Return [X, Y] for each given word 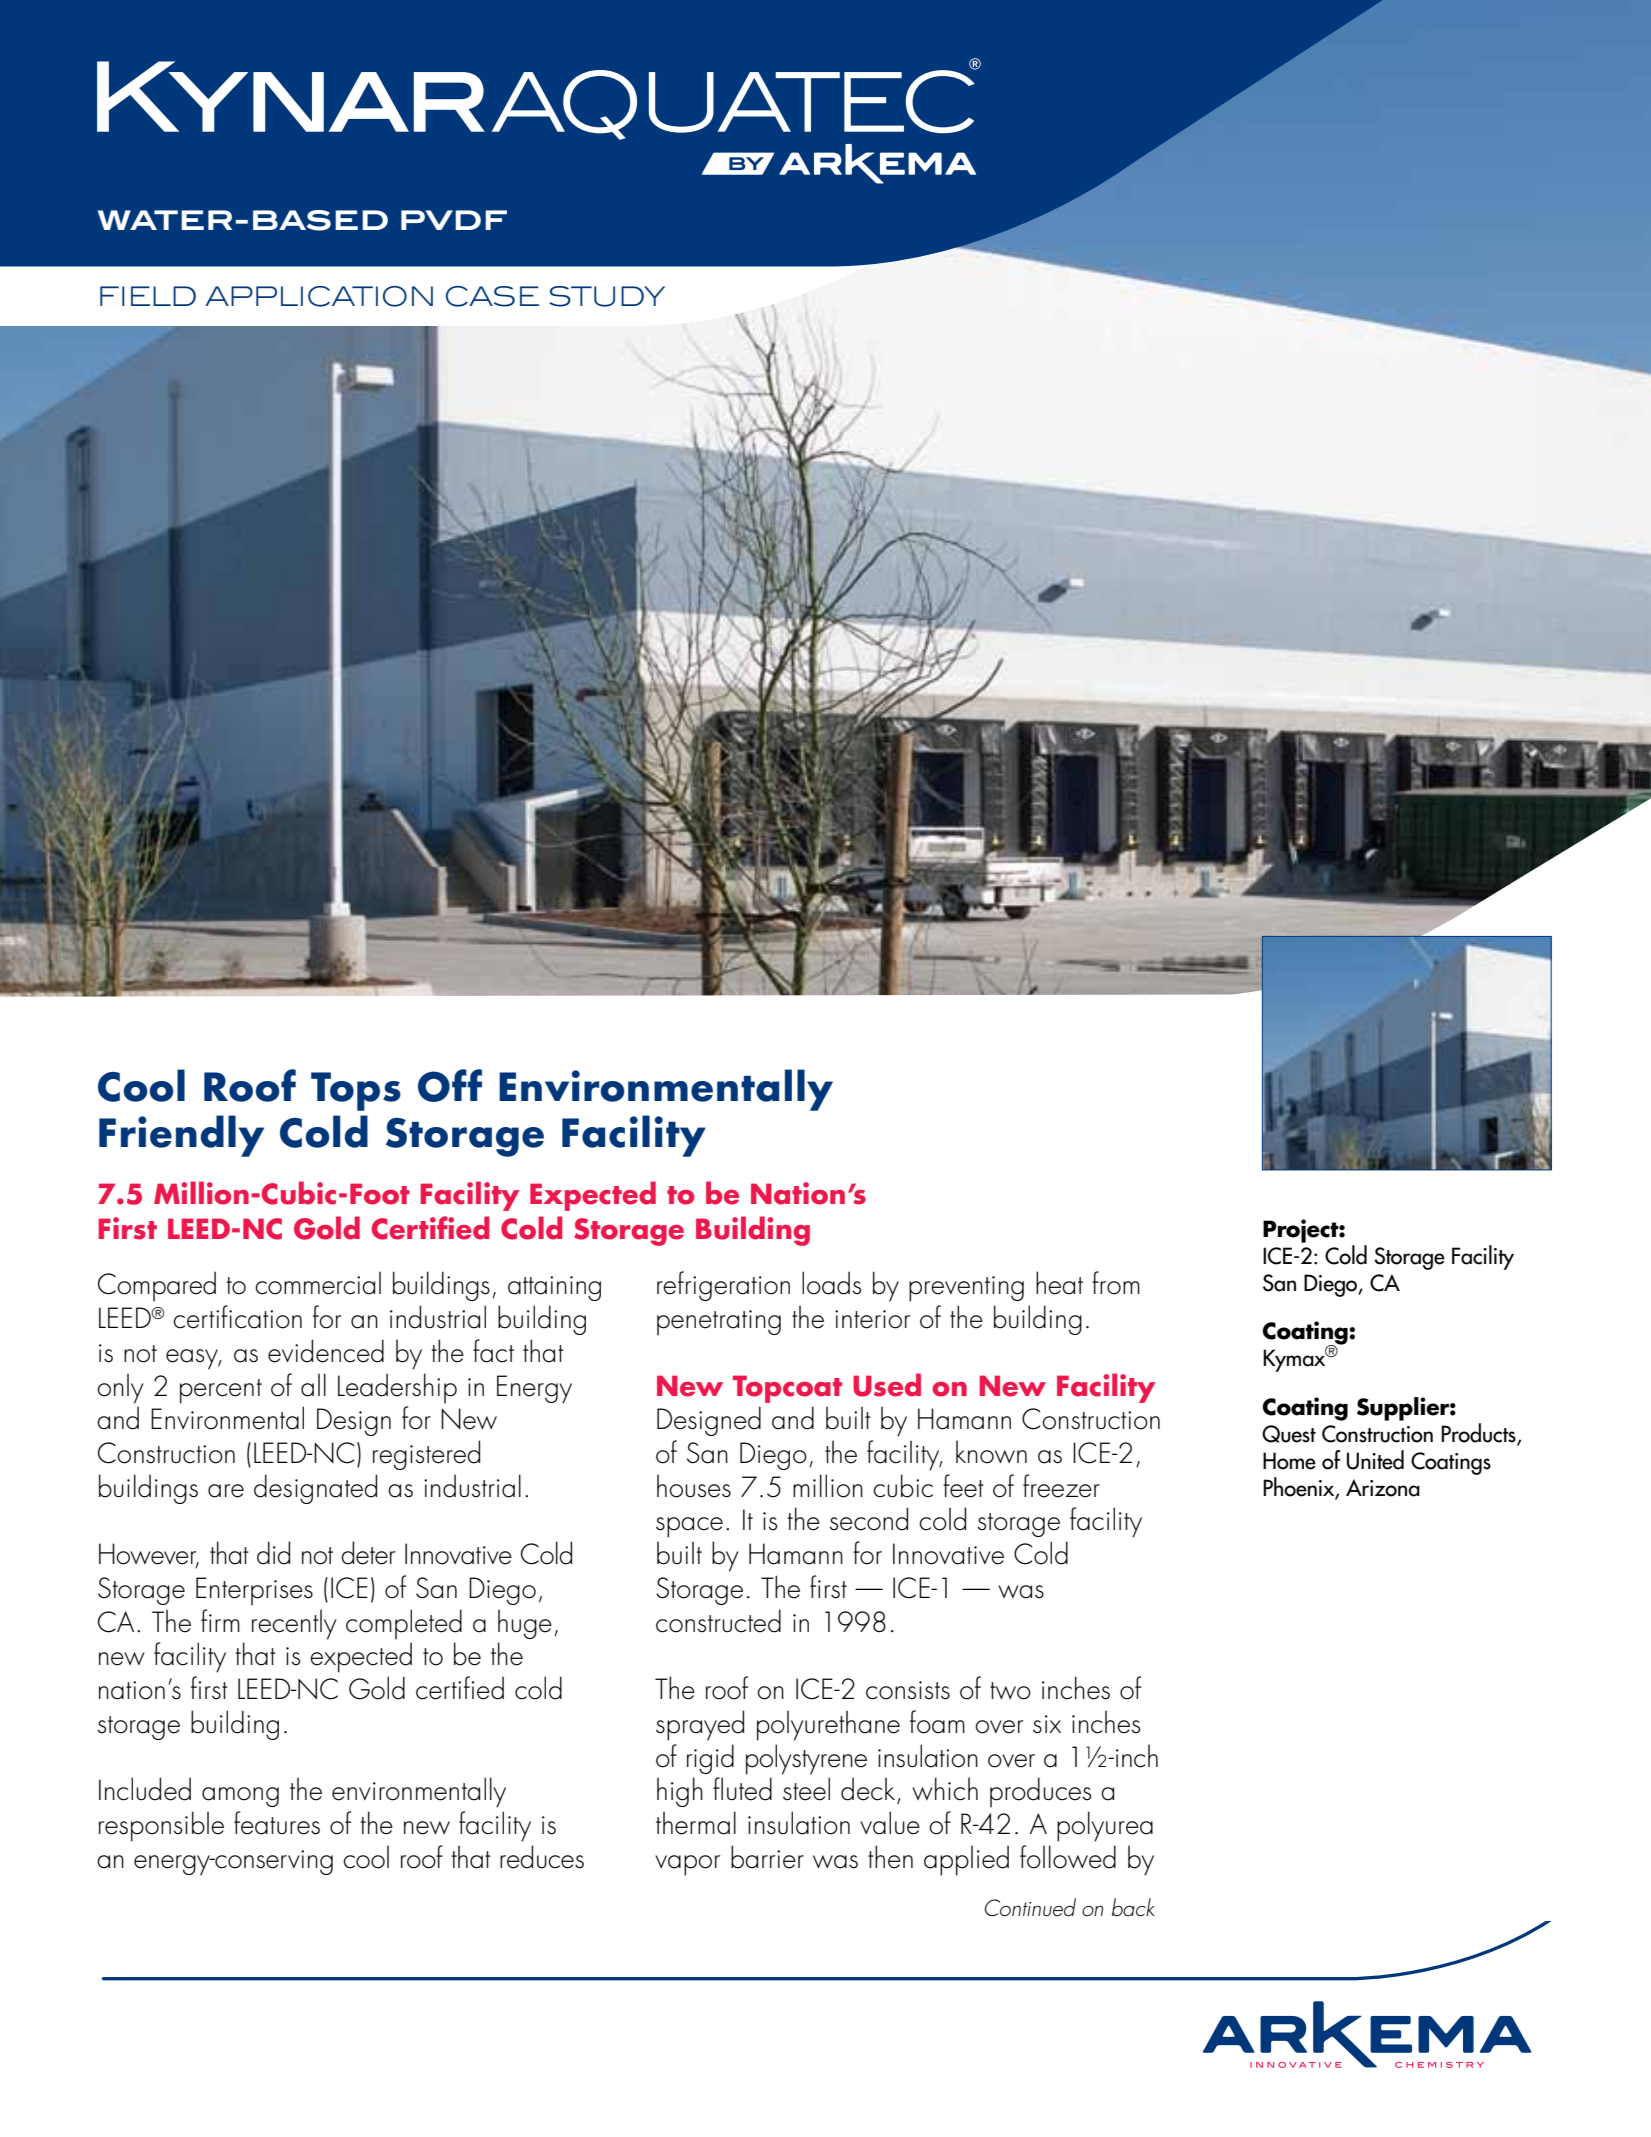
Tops [356, 1091]
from [1116, 1283]
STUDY [607, 296]
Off [450, 1085]
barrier [767, 1857]
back [1133, 1907]
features [277, 1823]
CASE [492, 296]
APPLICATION [319, 296]
